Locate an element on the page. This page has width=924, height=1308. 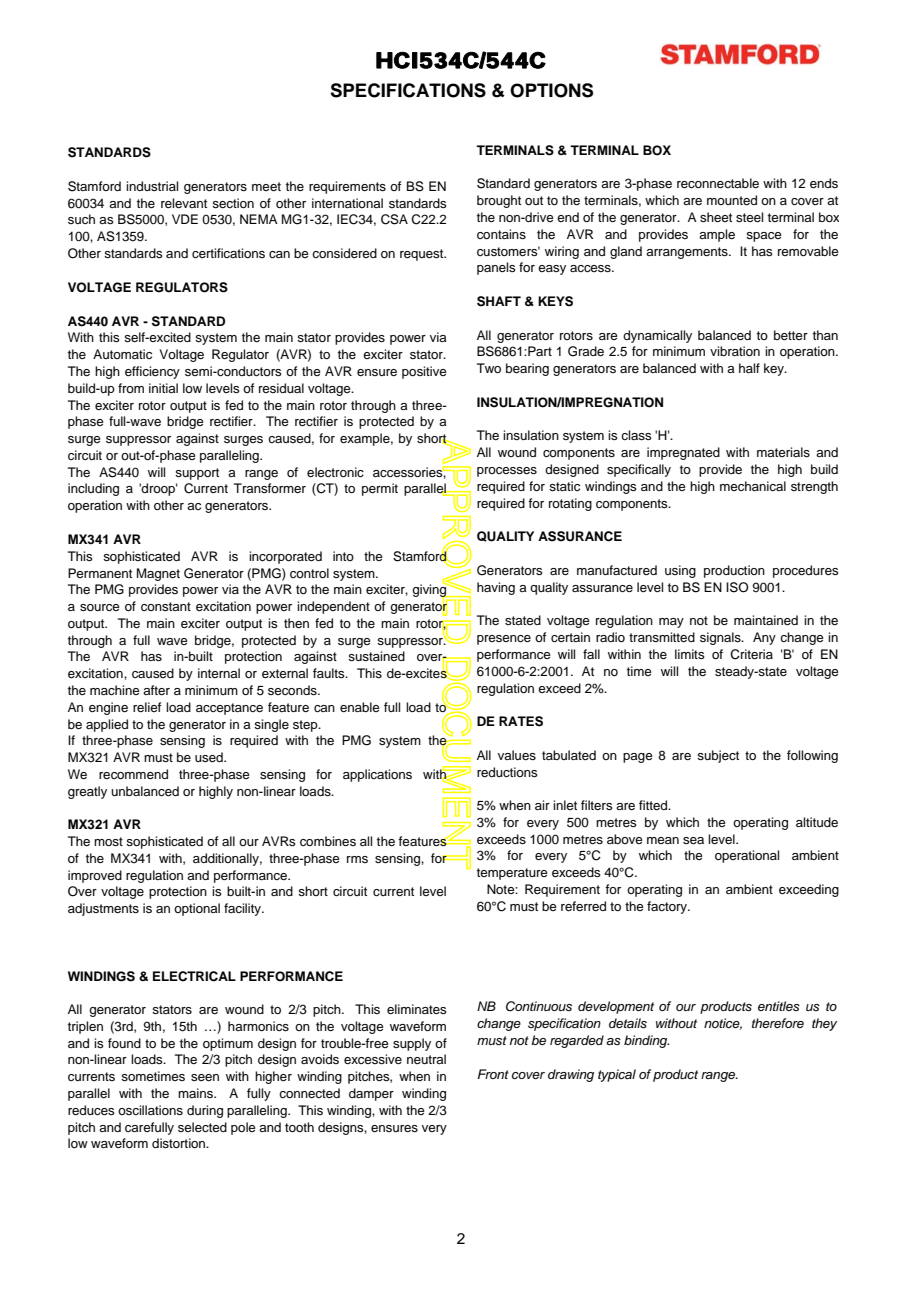
temperature is located at coordinates (512, 874).
